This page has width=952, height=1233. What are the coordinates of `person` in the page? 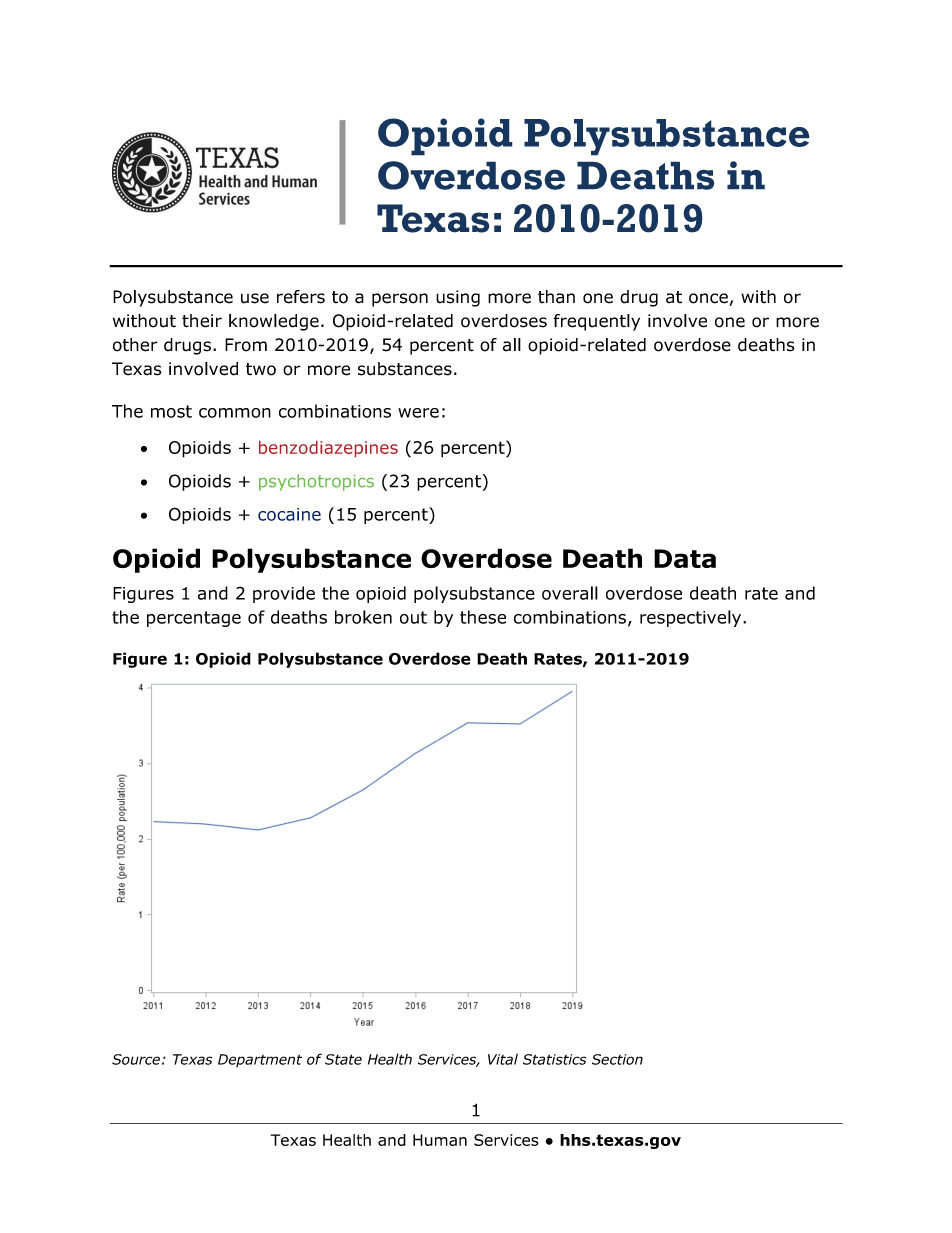 It's located at (400, 300).
